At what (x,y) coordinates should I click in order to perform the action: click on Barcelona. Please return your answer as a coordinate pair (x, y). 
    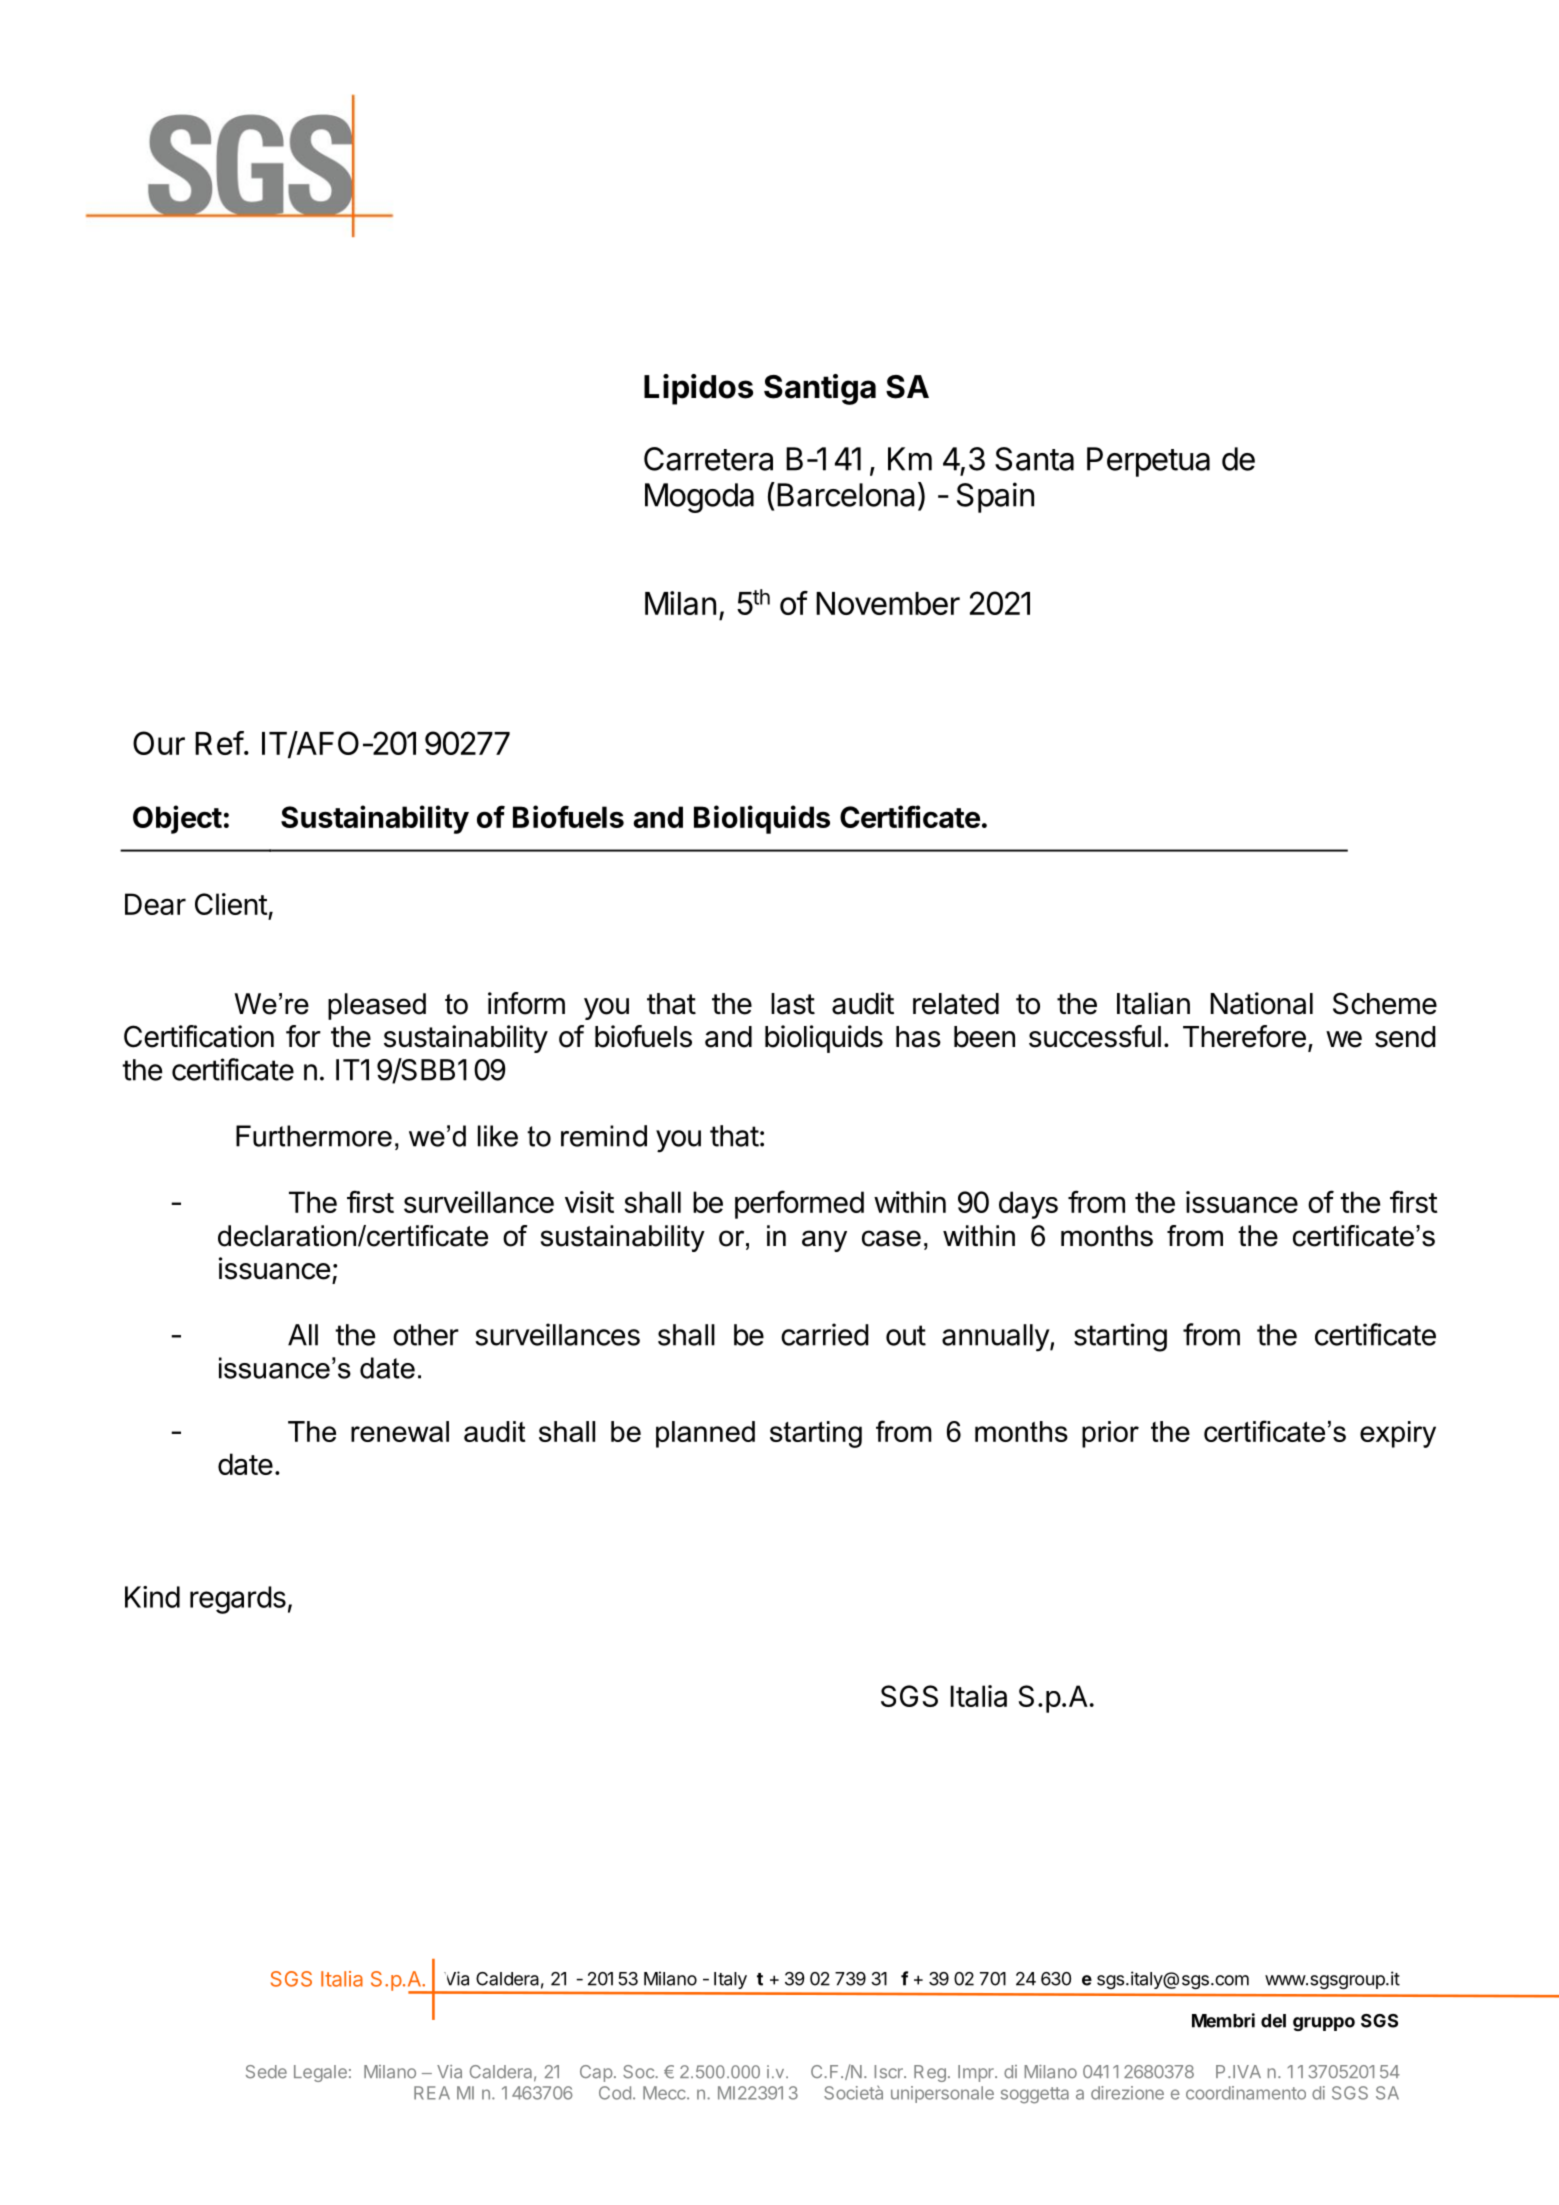
    Looking at the image, I should click on (846, 495).
